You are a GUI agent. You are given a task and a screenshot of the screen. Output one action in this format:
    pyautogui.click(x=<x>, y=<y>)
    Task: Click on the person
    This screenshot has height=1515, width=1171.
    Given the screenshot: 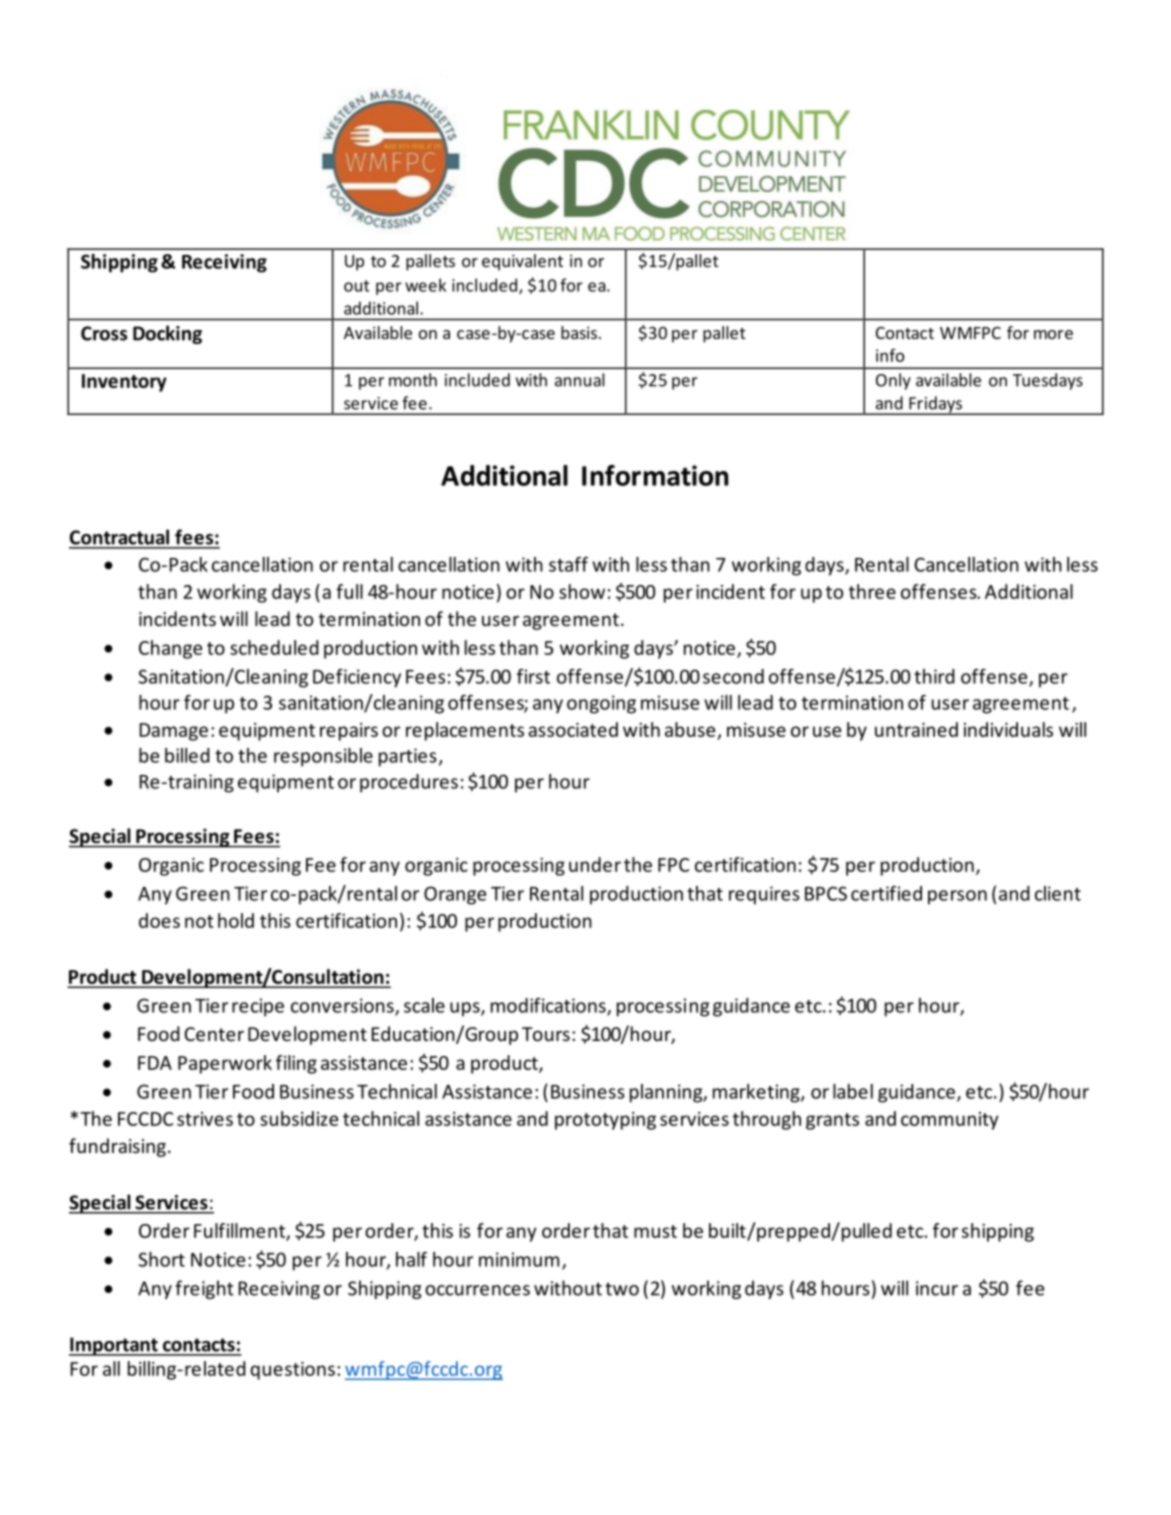 What is the action you would take?
    pyautogui.click(x=957, y=897)
